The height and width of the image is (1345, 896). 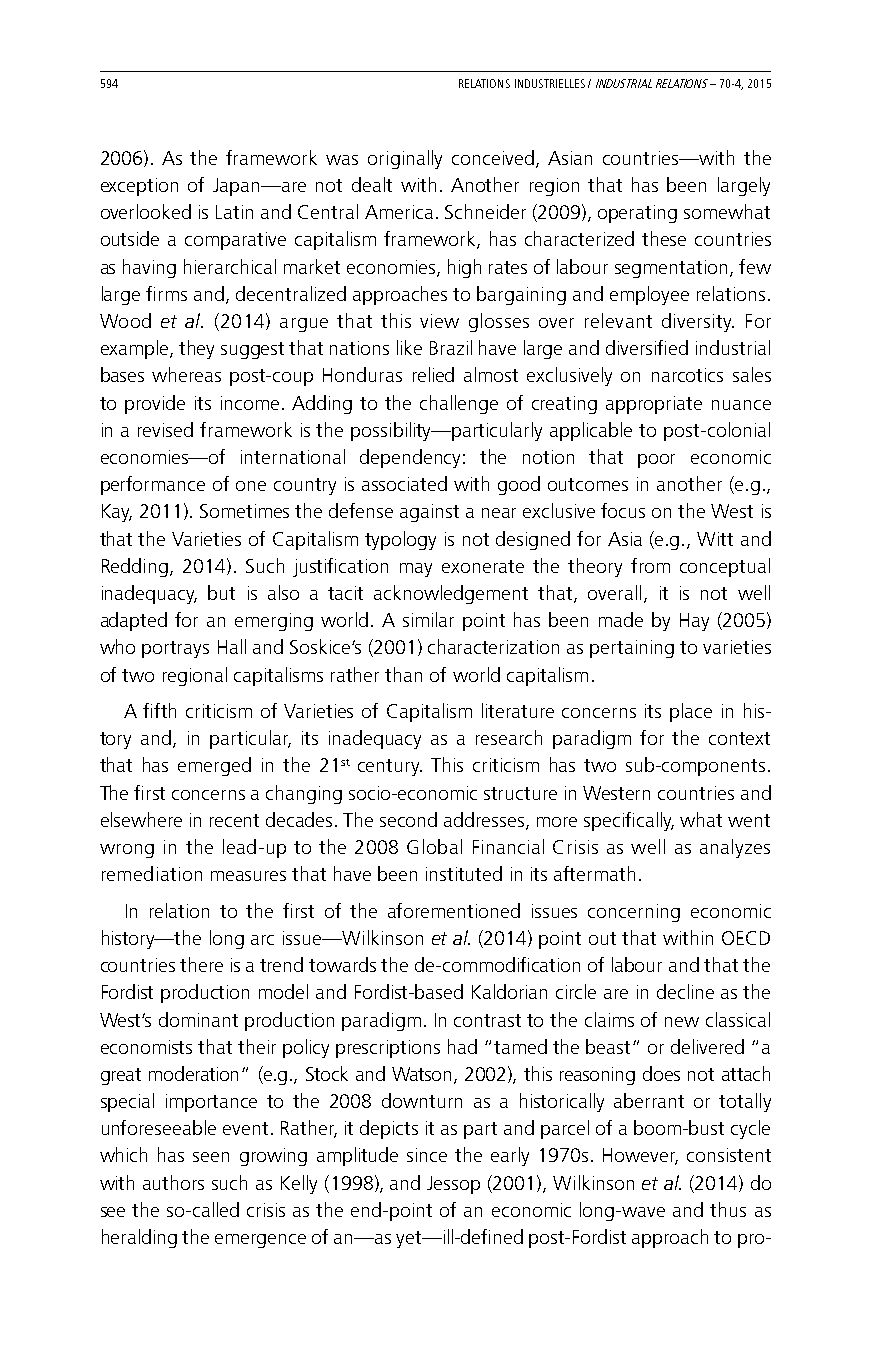 I want to click on America, so click(x=399, y=212).
